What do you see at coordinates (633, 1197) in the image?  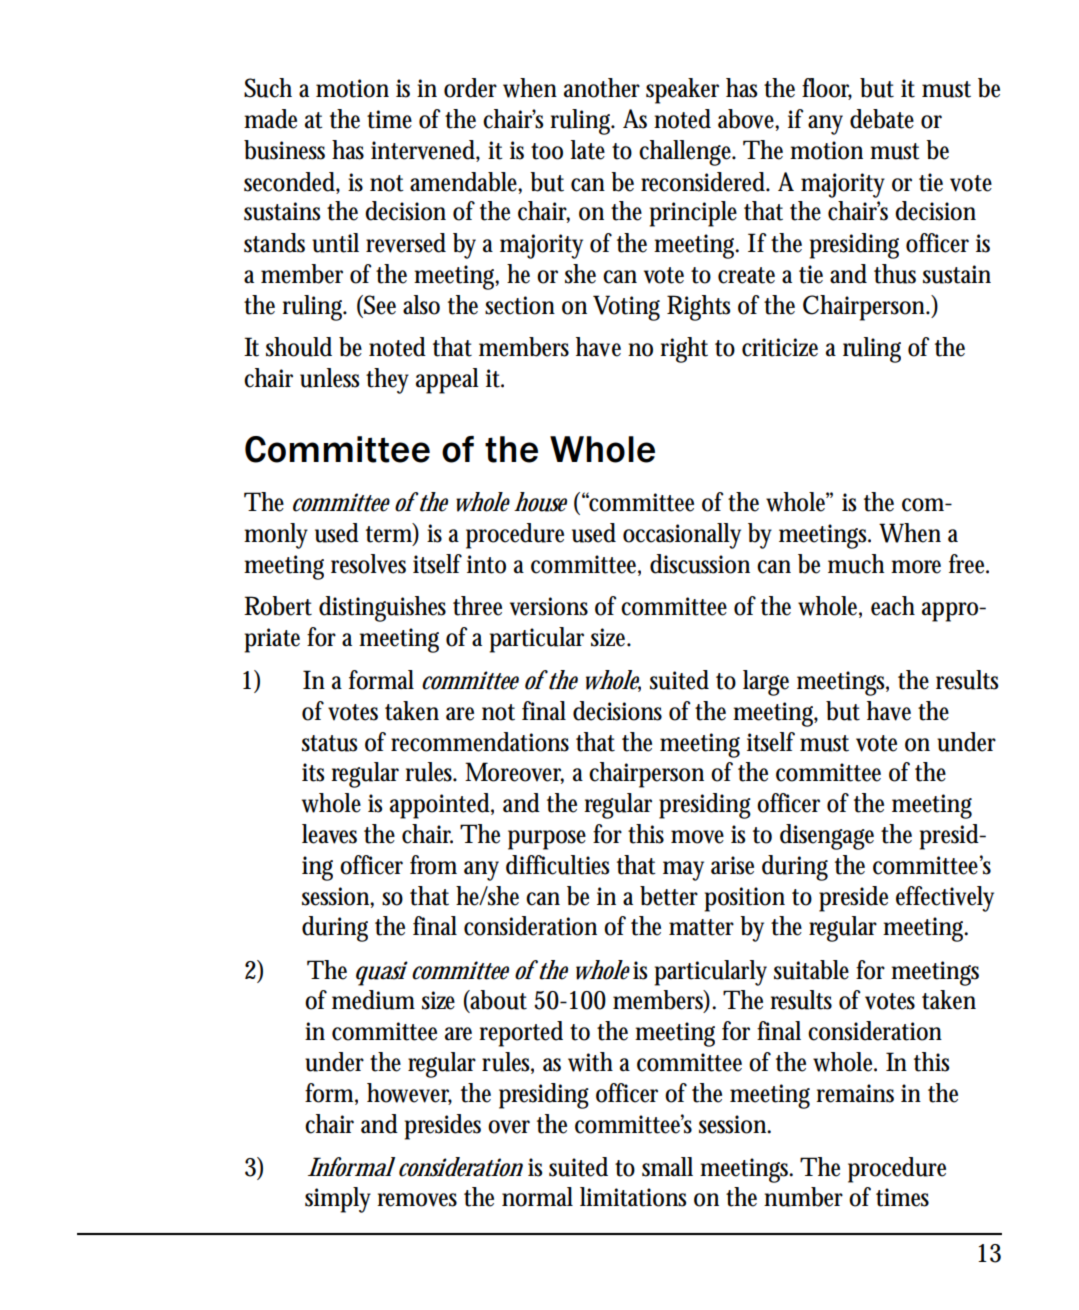 I see `limitations` at bounding box center [633, 1197].
